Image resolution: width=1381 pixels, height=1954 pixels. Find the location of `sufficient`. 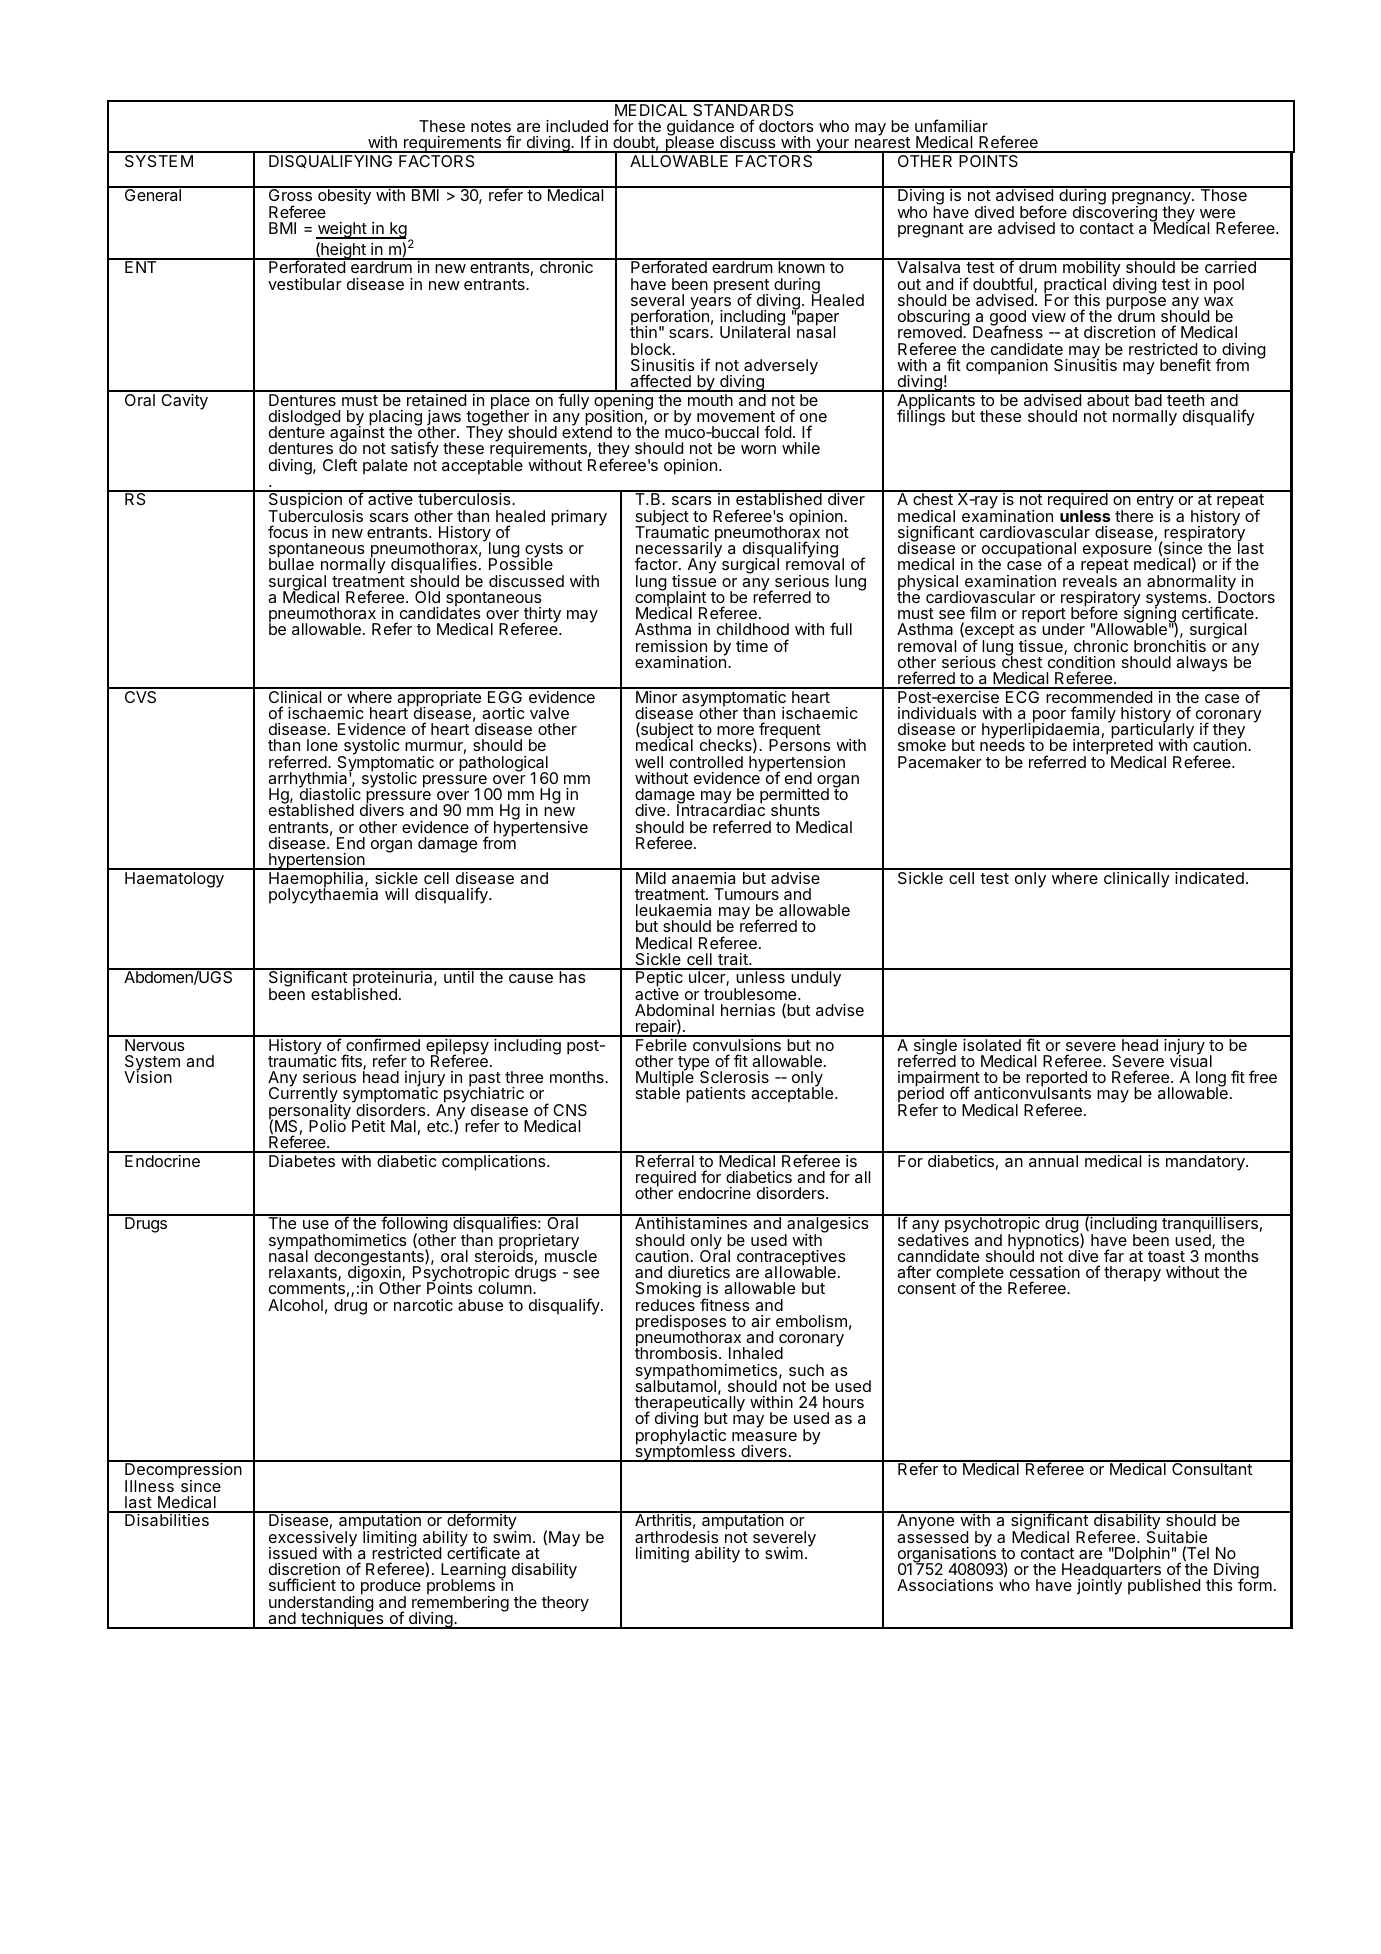

sufficient is located at coordinates (302, 1584).
